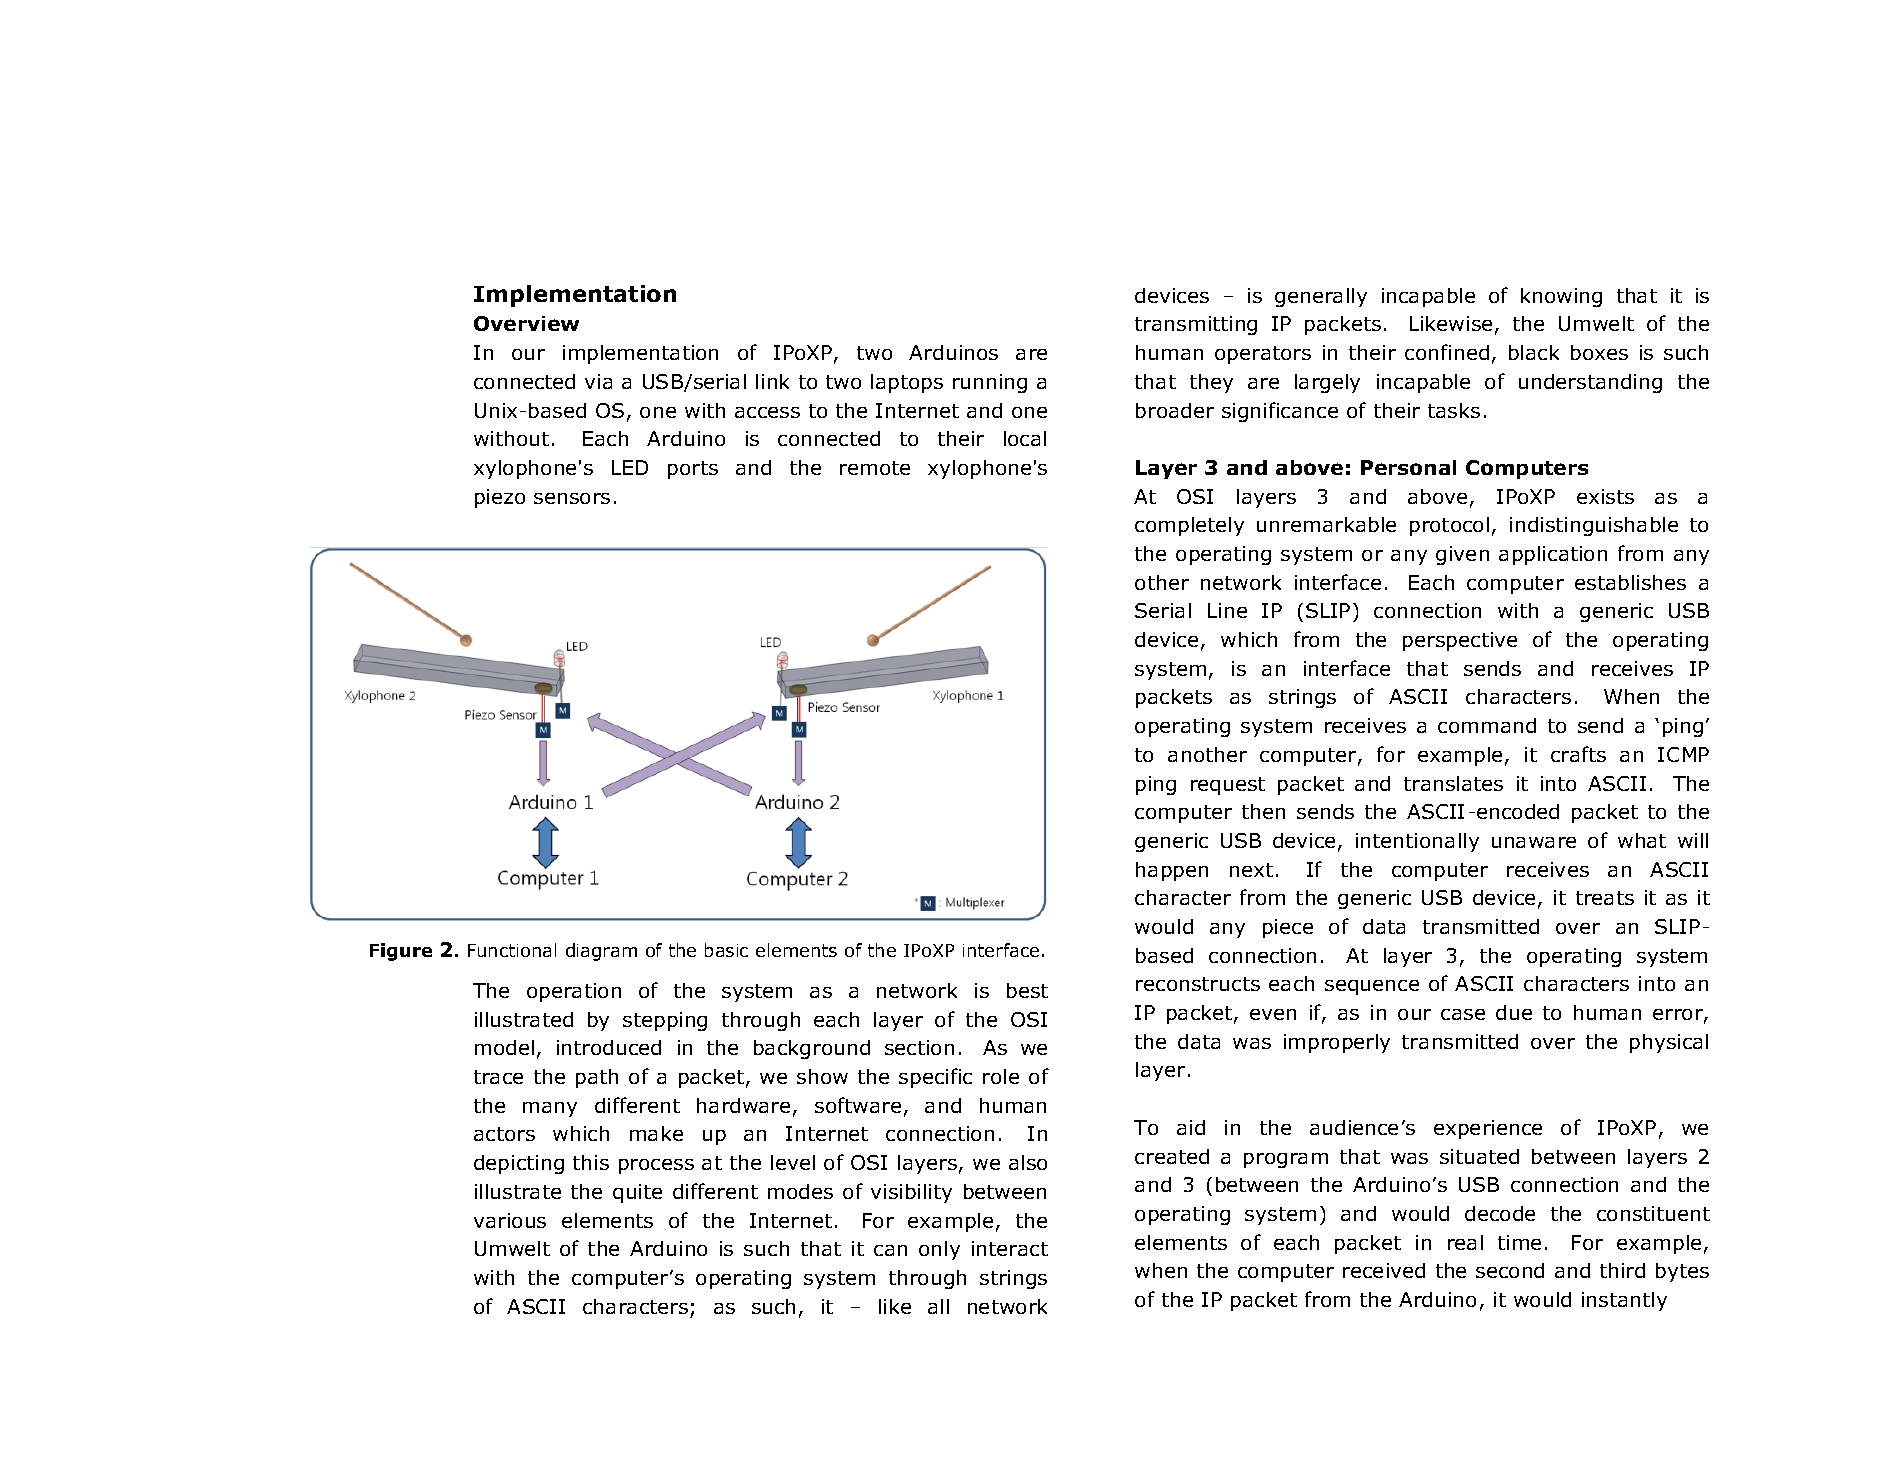 The image size is (1893, 1463). Describe the element at coordinates (510, 1220) in the screenshot. I see `various` at that location.
